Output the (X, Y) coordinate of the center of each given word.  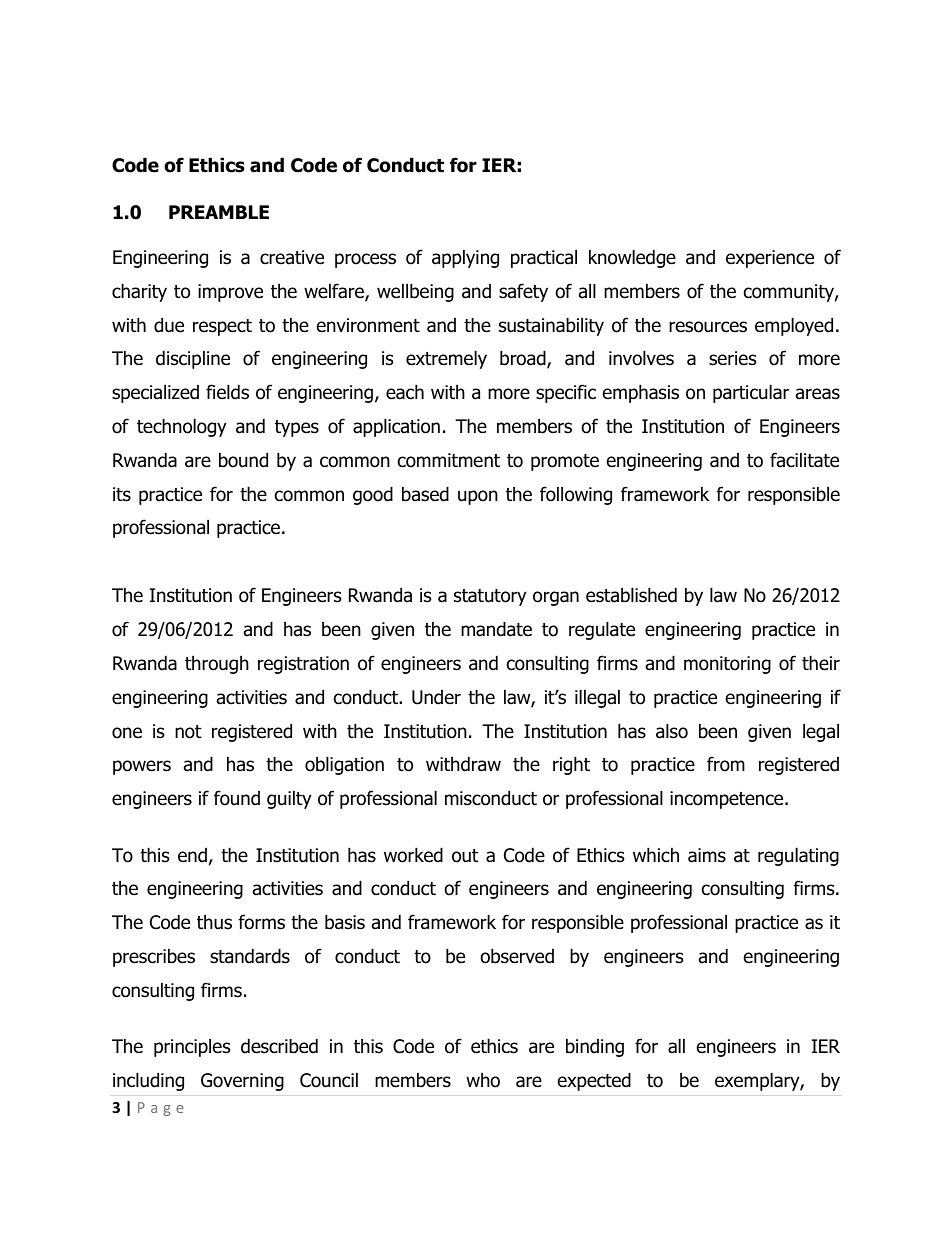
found (237, 798)
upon (478, 497)
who (483, 1080)
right (571, 765)
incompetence (728, 800)
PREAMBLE (219, 212)
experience (770, 259)
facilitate (804, 460)
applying (465, 258)
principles (192, 1047)
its (122, 494)
